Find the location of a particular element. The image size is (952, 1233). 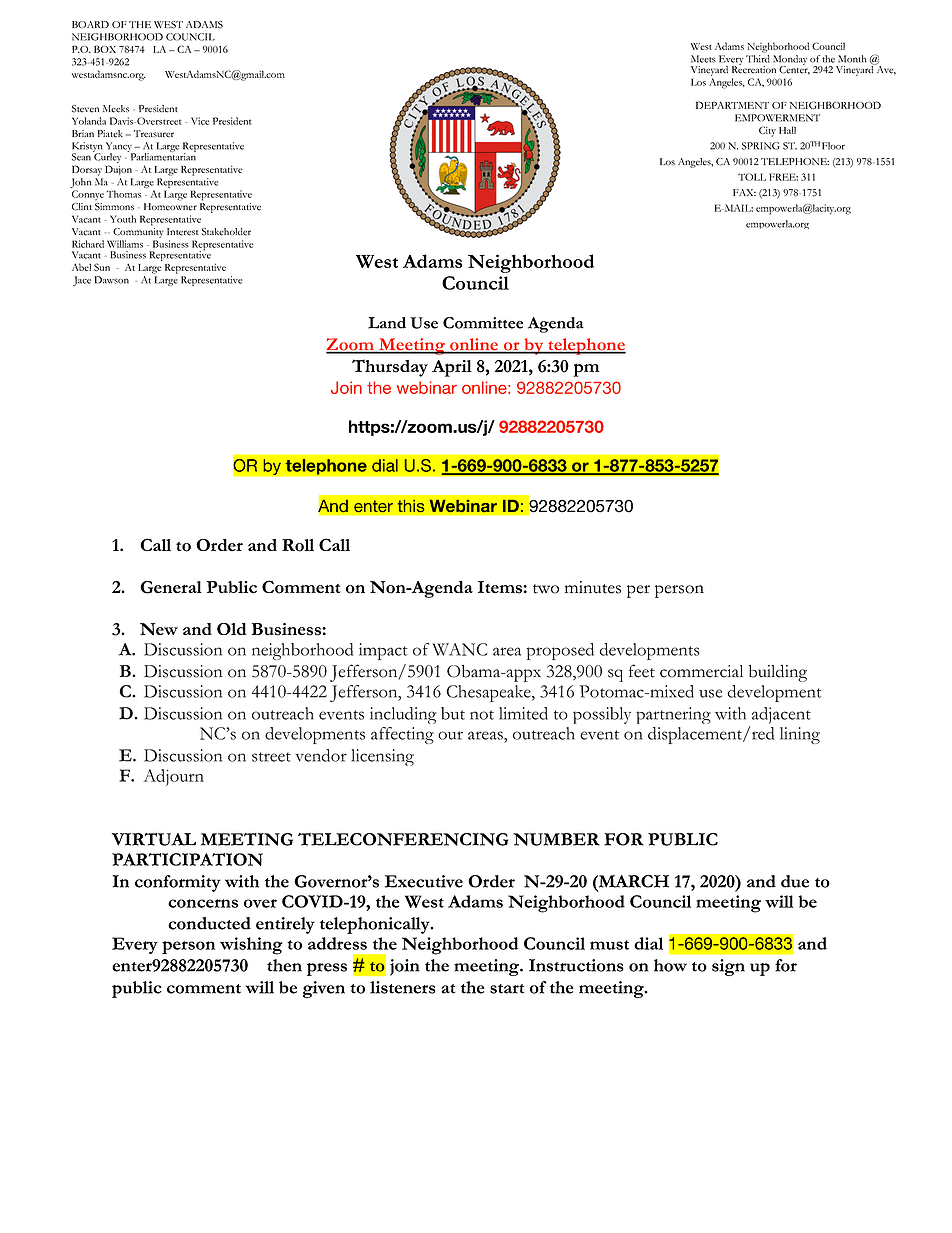

Committee is located at coordinates (483, 323).
